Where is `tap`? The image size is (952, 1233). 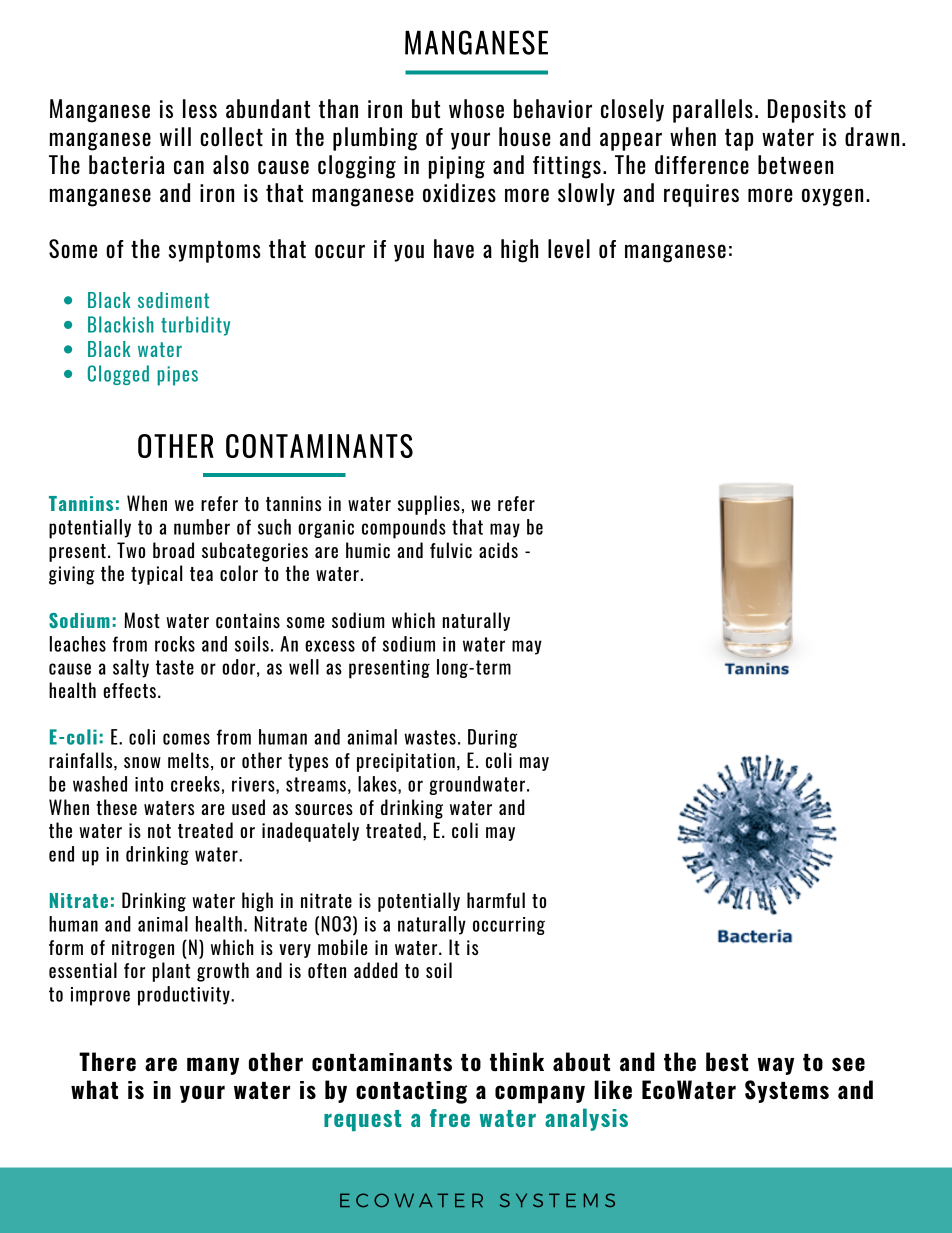 tap is located at coordinates (739, 140).
